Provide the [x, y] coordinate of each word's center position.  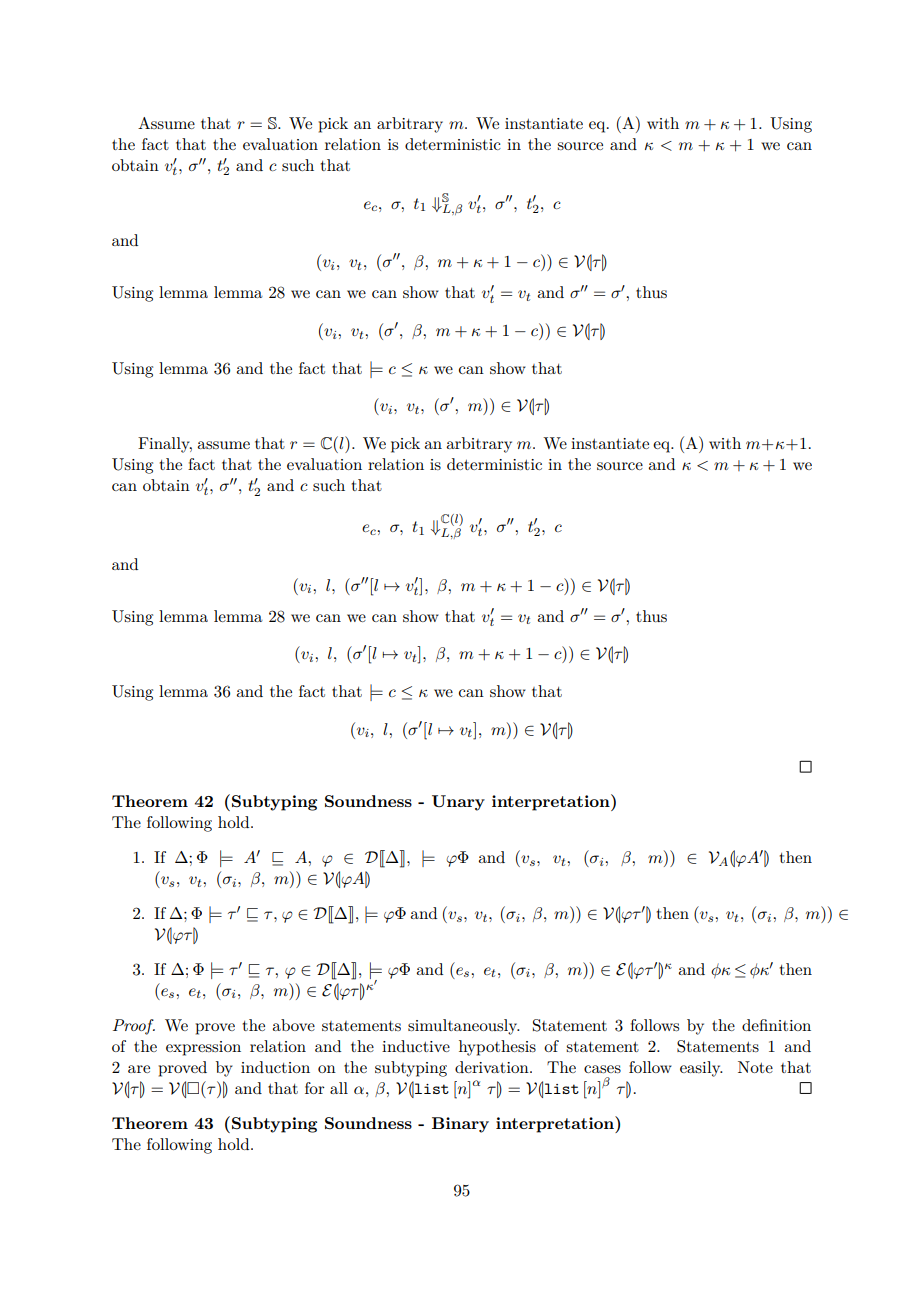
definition [776, 1025]
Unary [458, 803]
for [315, 1088]
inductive [416, 1046]
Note [755, 1067]
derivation [493, 1067]
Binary [460, 1125]
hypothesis [497, 1048]
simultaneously [464, 1027]
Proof [134, 1027]
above [293, 1025]
